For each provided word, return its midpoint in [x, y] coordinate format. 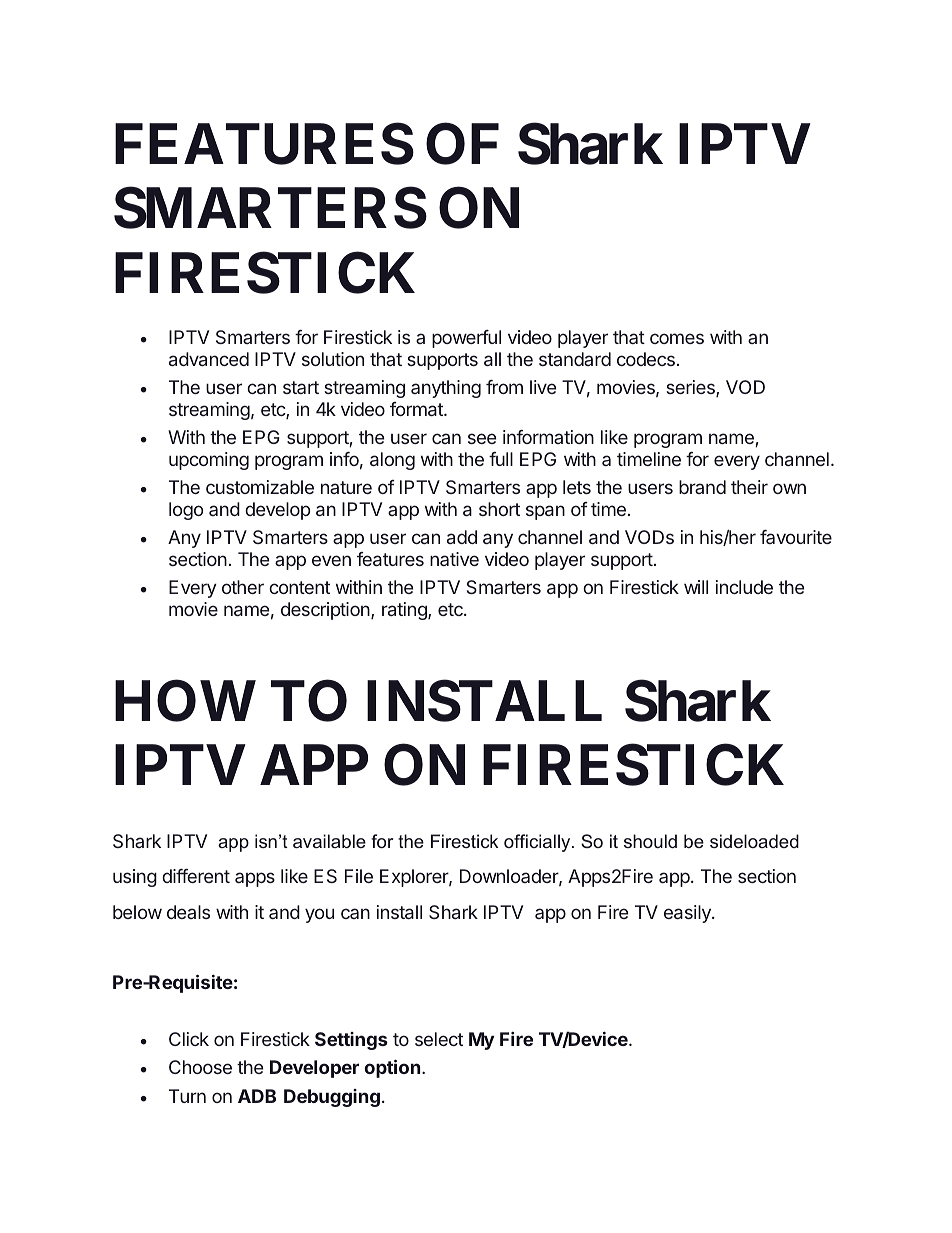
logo [186, 511]
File [359, 876]
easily [688, 914]
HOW [185, 701]
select [439, 1039]
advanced [209, 359]
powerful [466, 339]
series [691, 388]
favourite [796, 537]
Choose [200, 1067]
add [462, 537]
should [650, 841]
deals [188, 912]
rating [405, 611]
